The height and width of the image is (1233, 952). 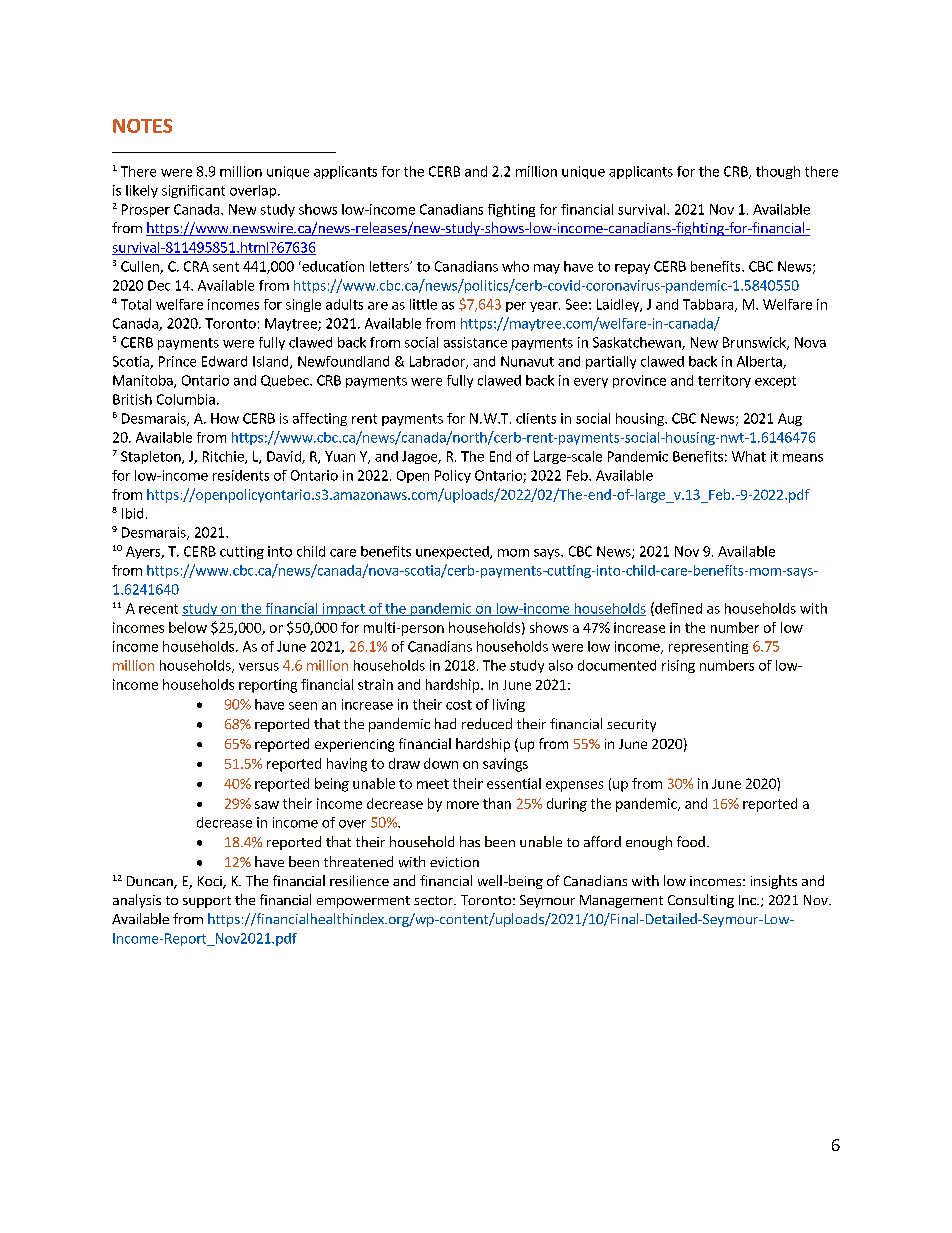 What do you see at coordinates (724, 381) in the image?
I see `territory` at bounding box center [724, 381].
